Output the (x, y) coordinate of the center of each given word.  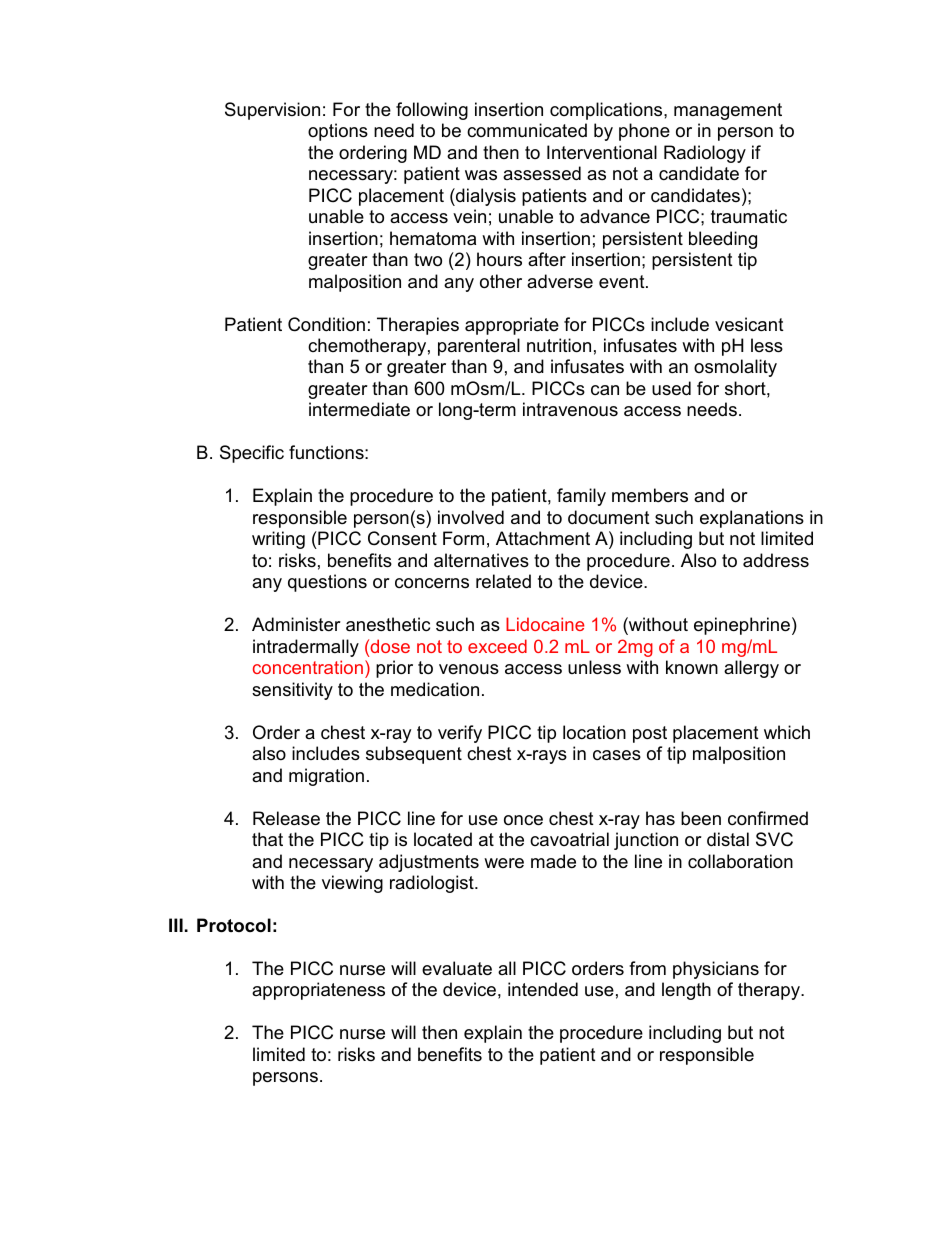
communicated (527, 130)
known (692, 667)
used (671, 388)
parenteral (479, 347)
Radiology (705, 154)
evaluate (457, 968)
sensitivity (292, 691)
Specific (252, 454)
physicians (716, 970)
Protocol (234, 925)
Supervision (272, 111)
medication (435, 689)
